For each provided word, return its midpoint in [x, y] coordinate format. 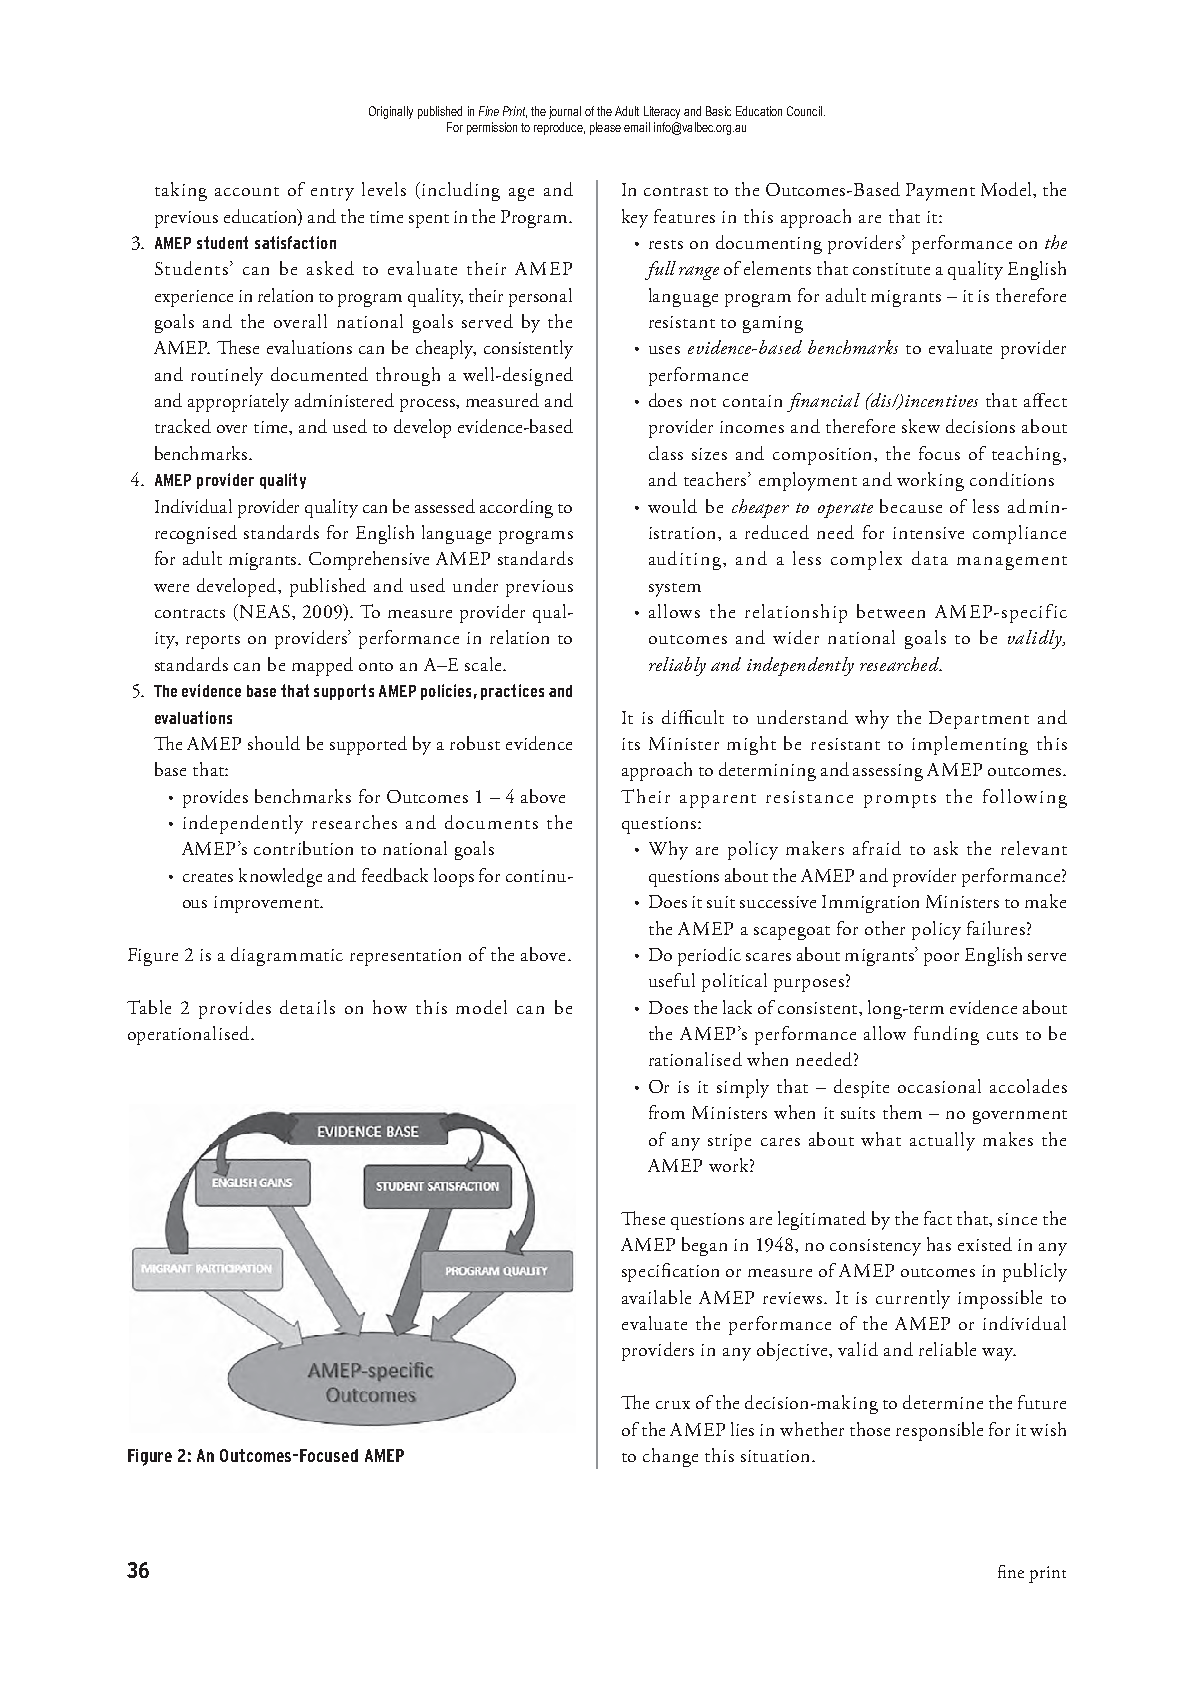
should [274, 743]
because [911, 506]
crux [673, 1405]
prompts [900, 801]
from [667, 1112]
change [670, 1457]
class [666, 453]
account [247, 191]
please [605, 128]
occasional [939, 1086]
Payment [940, 192]
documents [491, 822]
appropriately [238, 402]
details [307, 1007]
